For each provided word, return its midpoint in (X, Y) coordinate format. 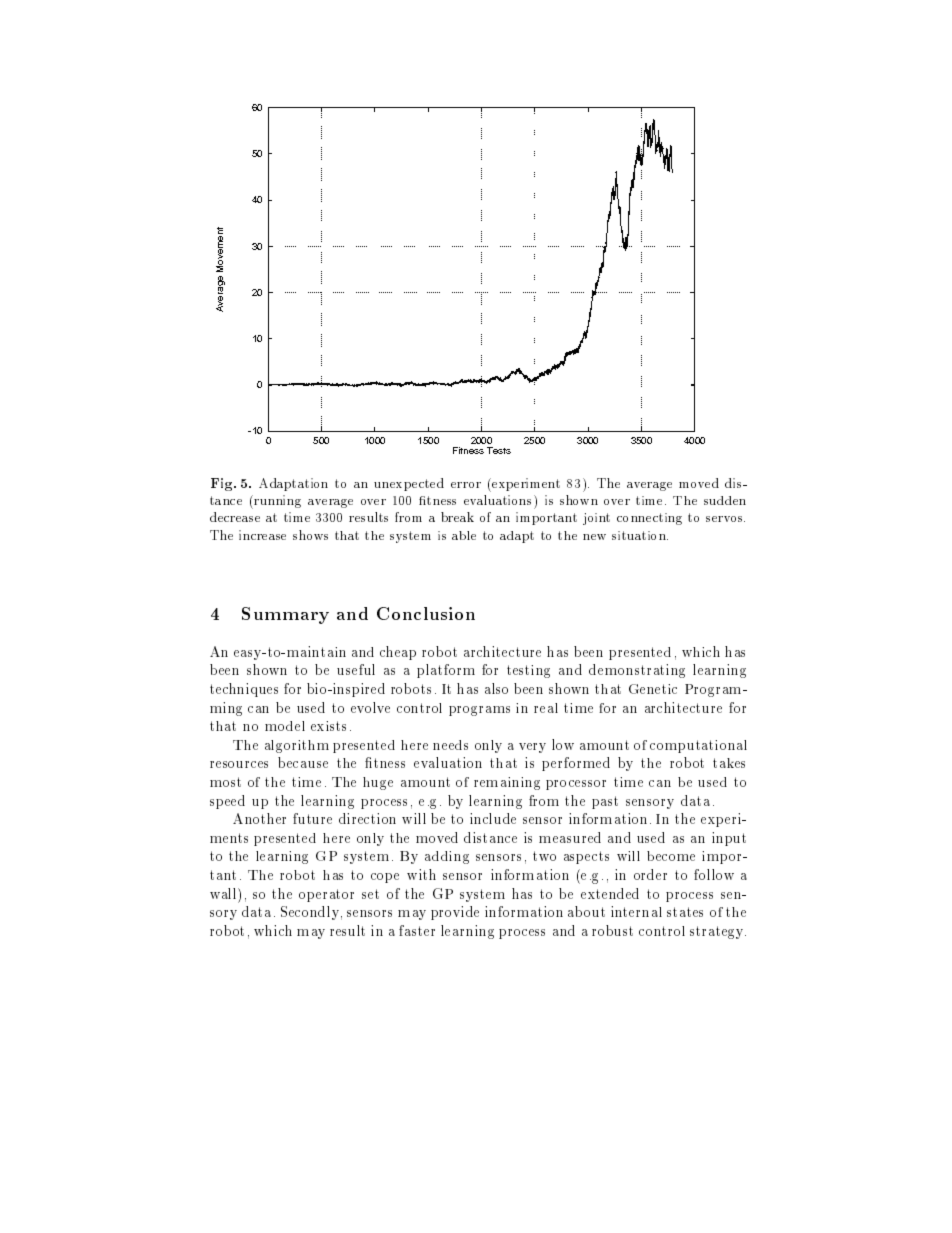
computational (698, 746)
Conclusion (426, 613)
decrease (235, 517)
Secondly (310, 913)
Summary (285, 615)
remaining (507, 783)
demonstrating (637, 671)
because (303, 762)
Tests (499, 450)
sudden (725, 500)
